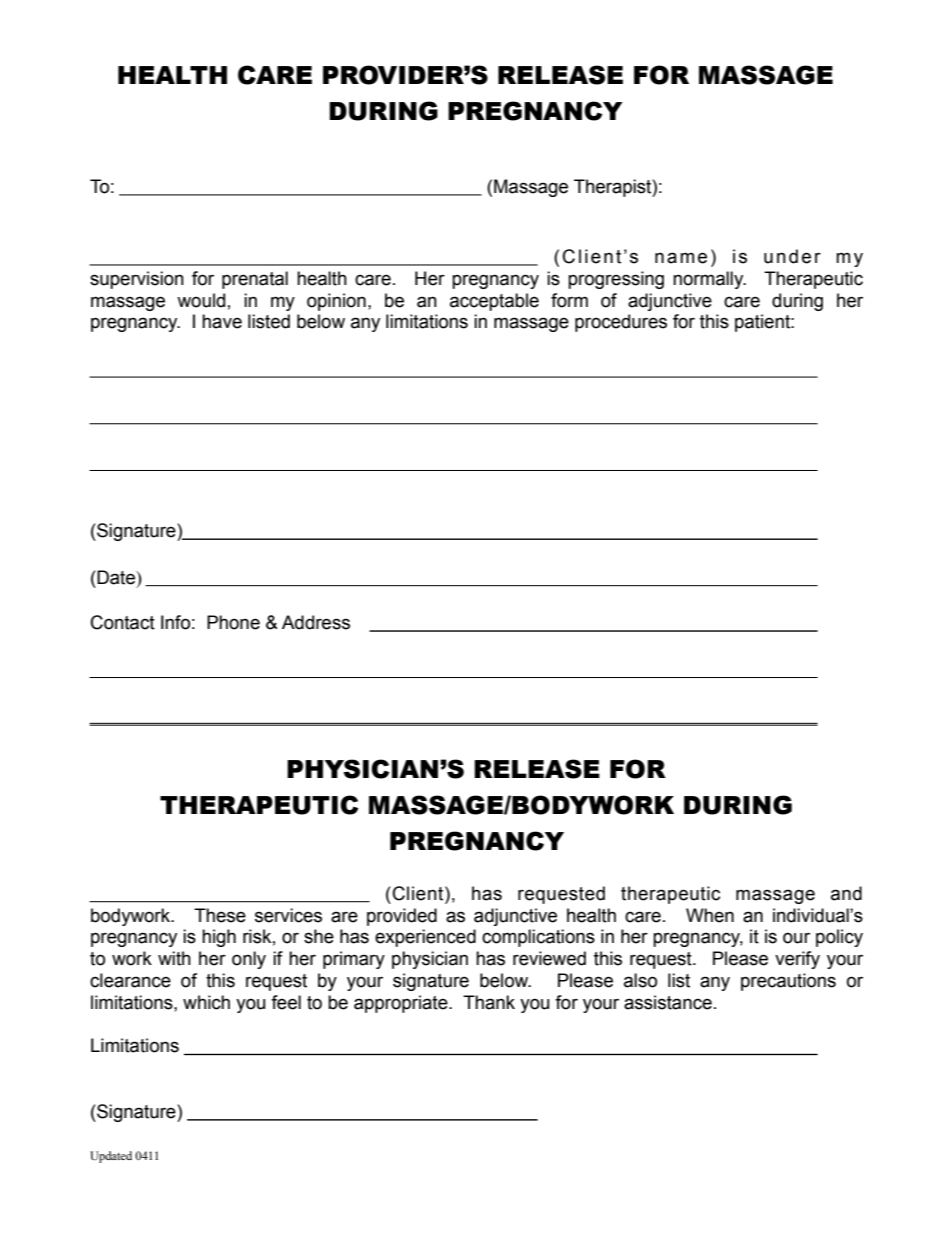 Image resolution: width=952 pixels, height=1233 pixels. I want to click on Phone, so click(233, 622).
